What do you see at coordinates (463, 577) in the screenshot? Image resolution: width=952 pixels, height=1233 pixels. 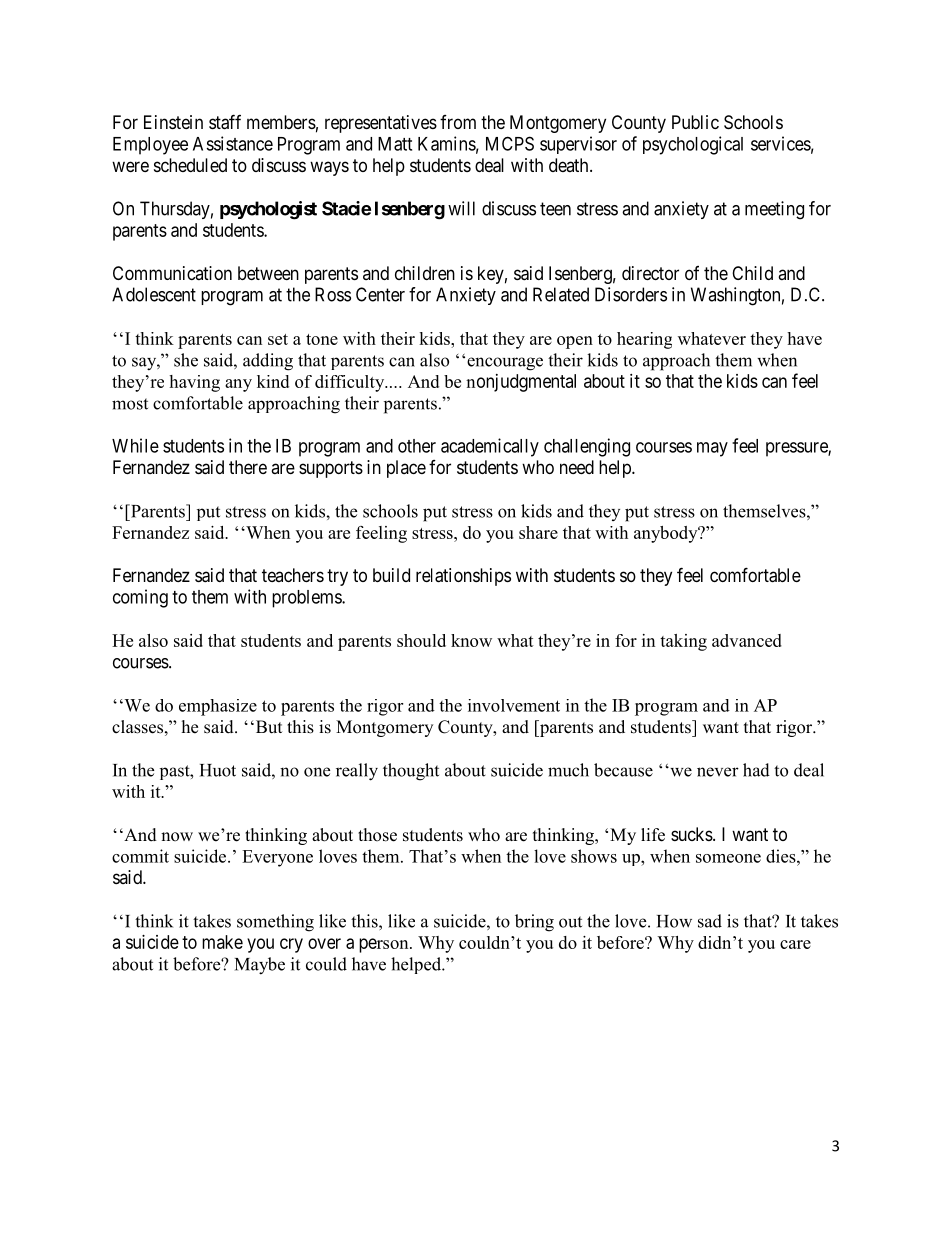 I see `relationships` at bounding box center [463, 577].
